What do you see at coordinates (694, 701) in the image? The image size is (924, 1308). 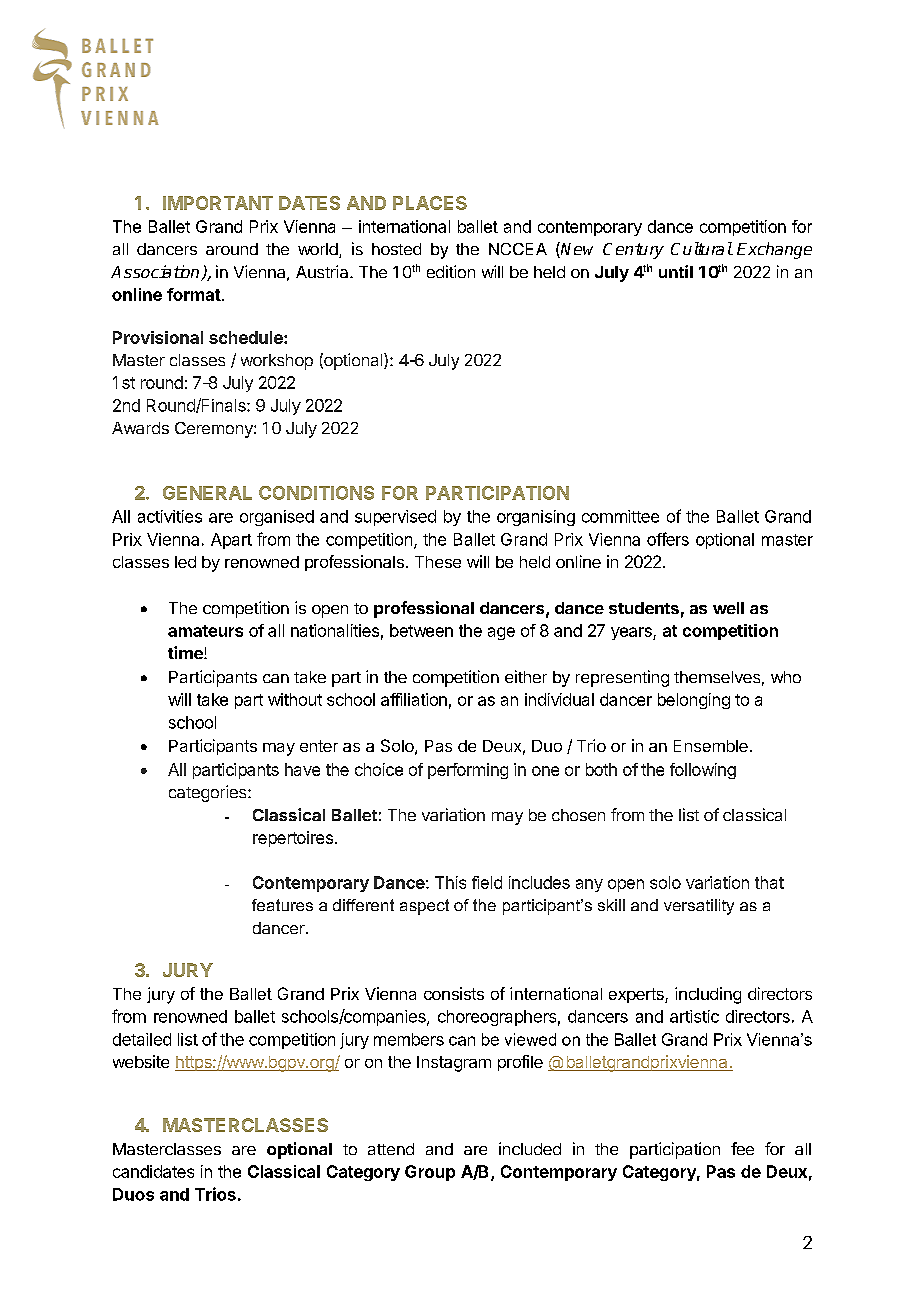 I see `belonging` at bounding box center [694, 701].
